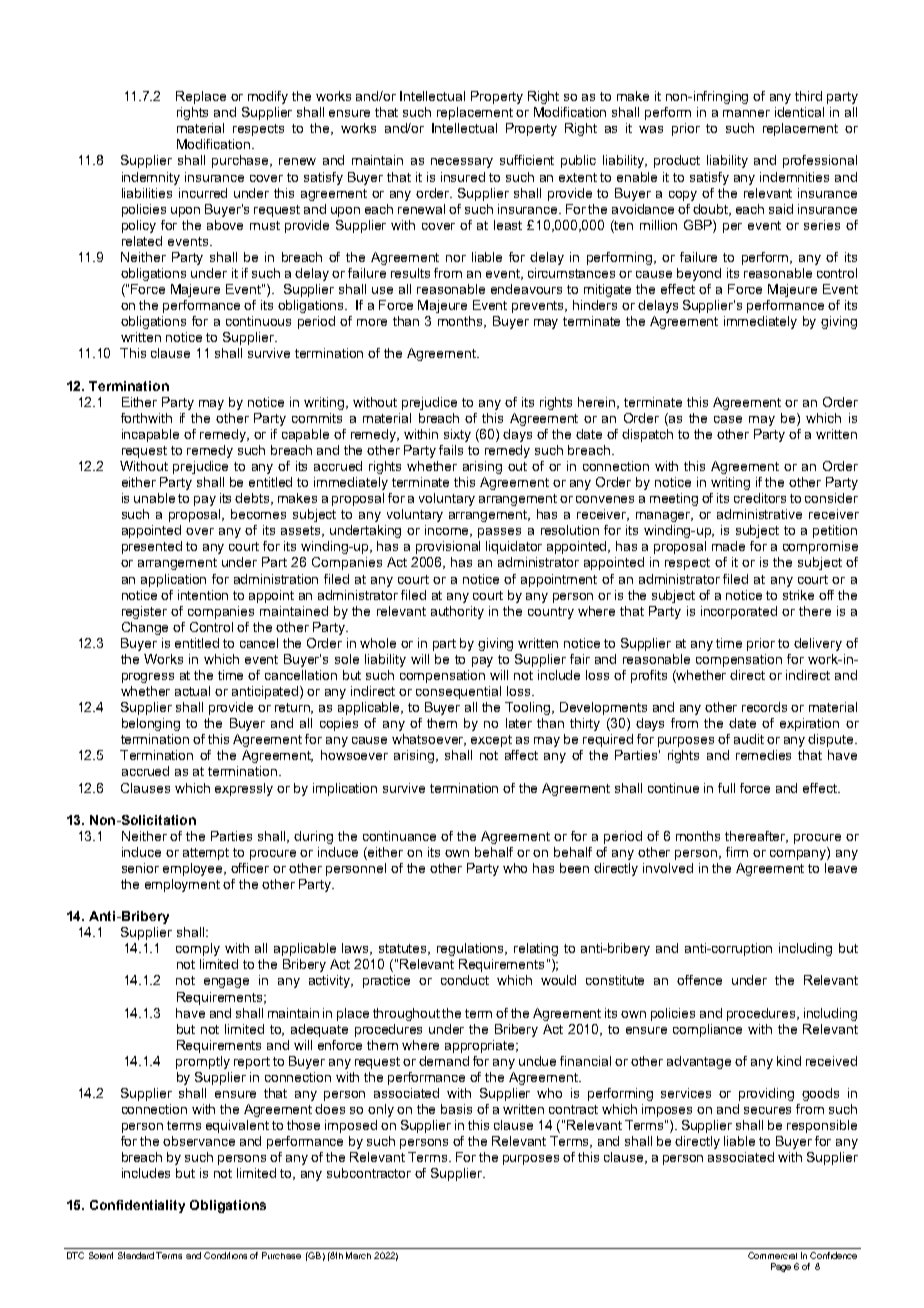  What do you see at coordinates (458, 692) in the page?
I see `consequential` at bounding box center [458, 692].
